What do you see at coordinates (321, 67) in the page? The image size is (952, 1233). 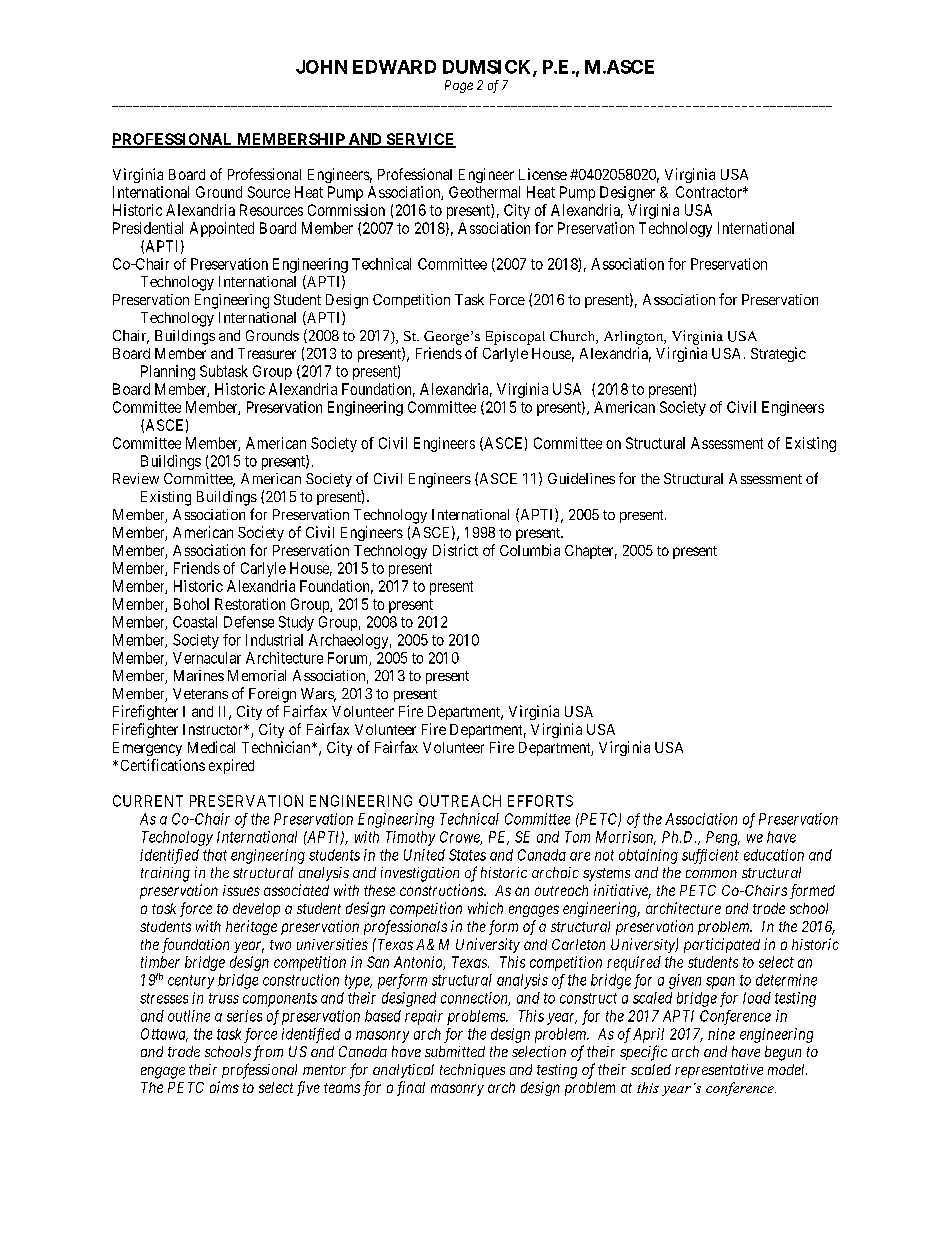 I see `JOHN` at bounding box center [321, 67].
